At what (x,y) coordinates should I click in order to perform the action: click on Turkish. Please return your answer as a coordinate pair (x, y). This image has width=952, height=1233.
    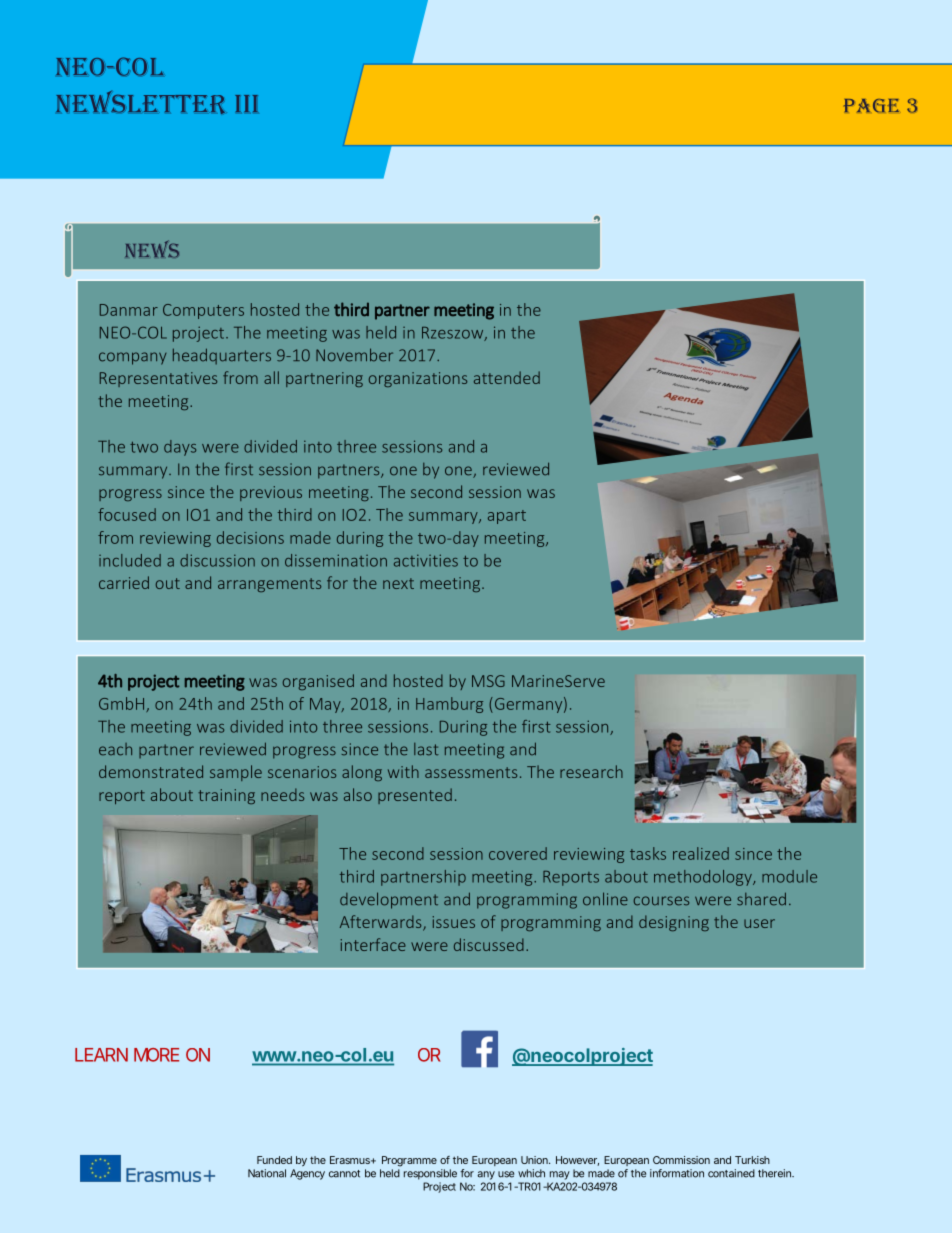
    Looking at the image, I should click on (752, 1160).
